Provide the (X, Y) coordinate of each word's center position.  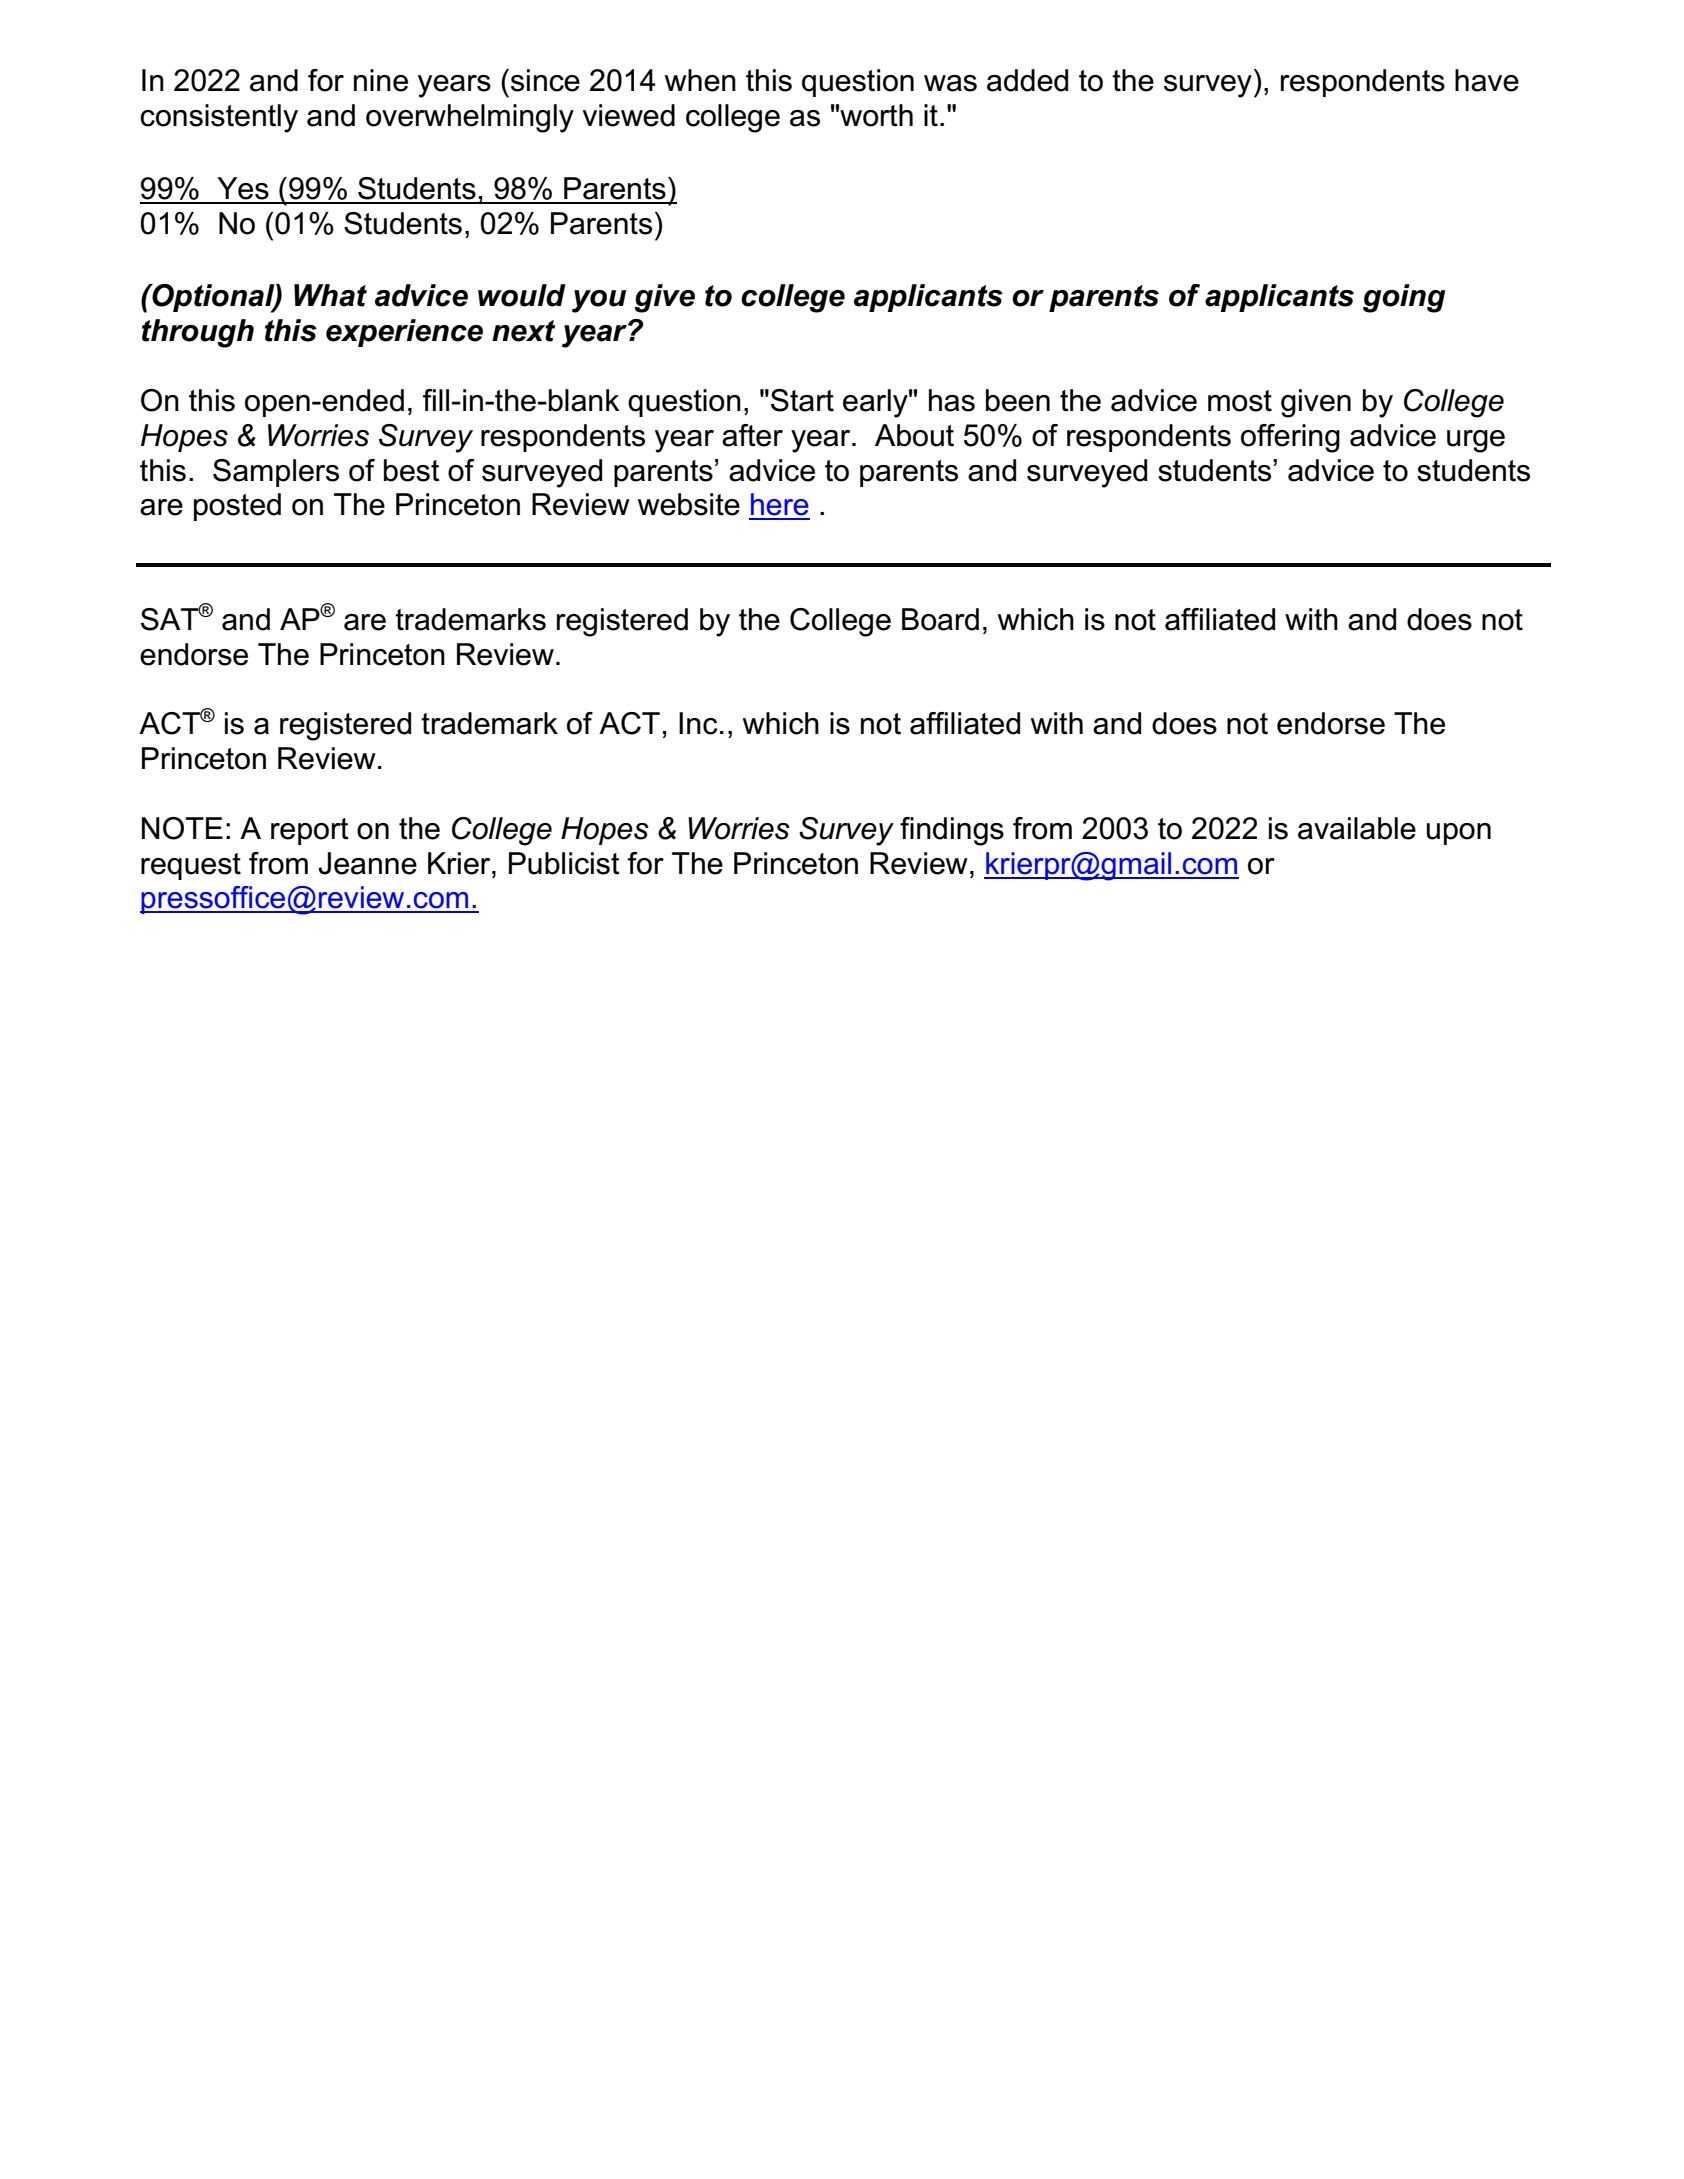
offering (1290, 438)
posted (237, 507)
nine (381, 80)
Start (802, 400)
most (1240, 401)
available (1357, 828)
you (599, 301)
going (1404, 298)
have (1487, 80)
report (310, 831)
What (330, 295)
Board (940, 619)
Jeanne (367, 863)
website (689, 504)
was (950, 83)
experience (404, 333)
